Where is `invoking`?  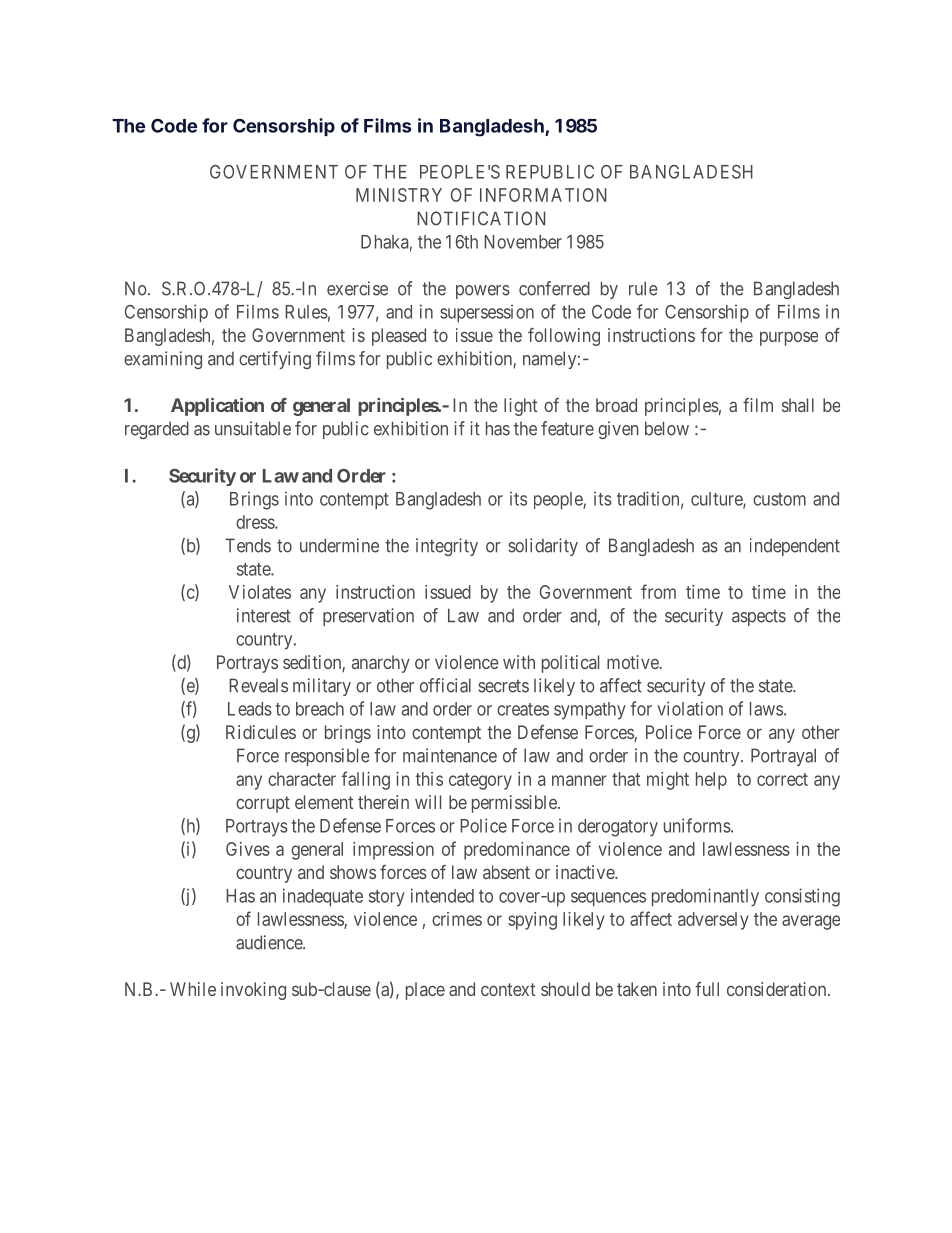 invoking is located at coordinates (253, 991).
